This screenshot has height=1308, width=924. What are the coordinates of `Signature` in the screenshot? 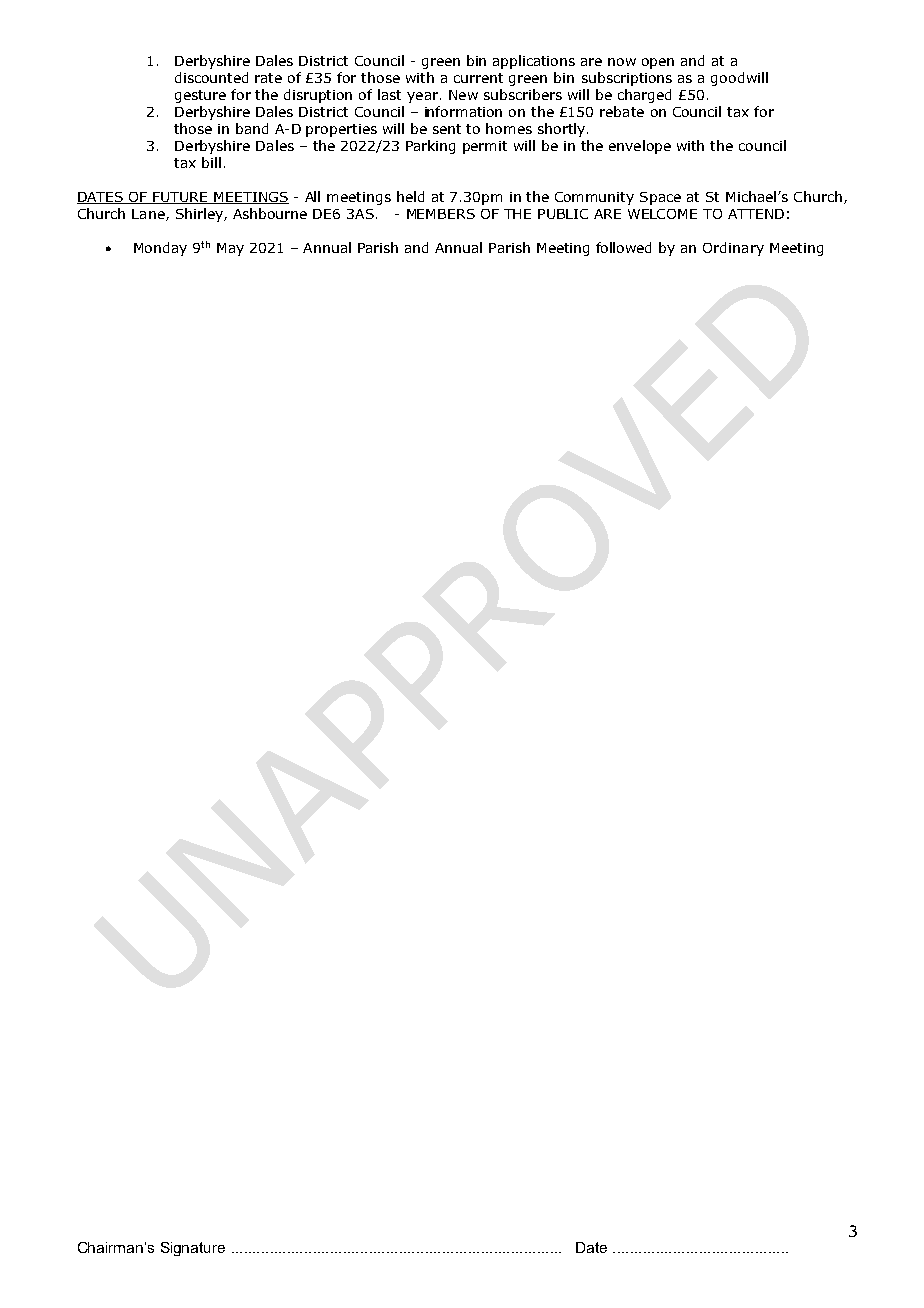 It's located at (193, 1249).
